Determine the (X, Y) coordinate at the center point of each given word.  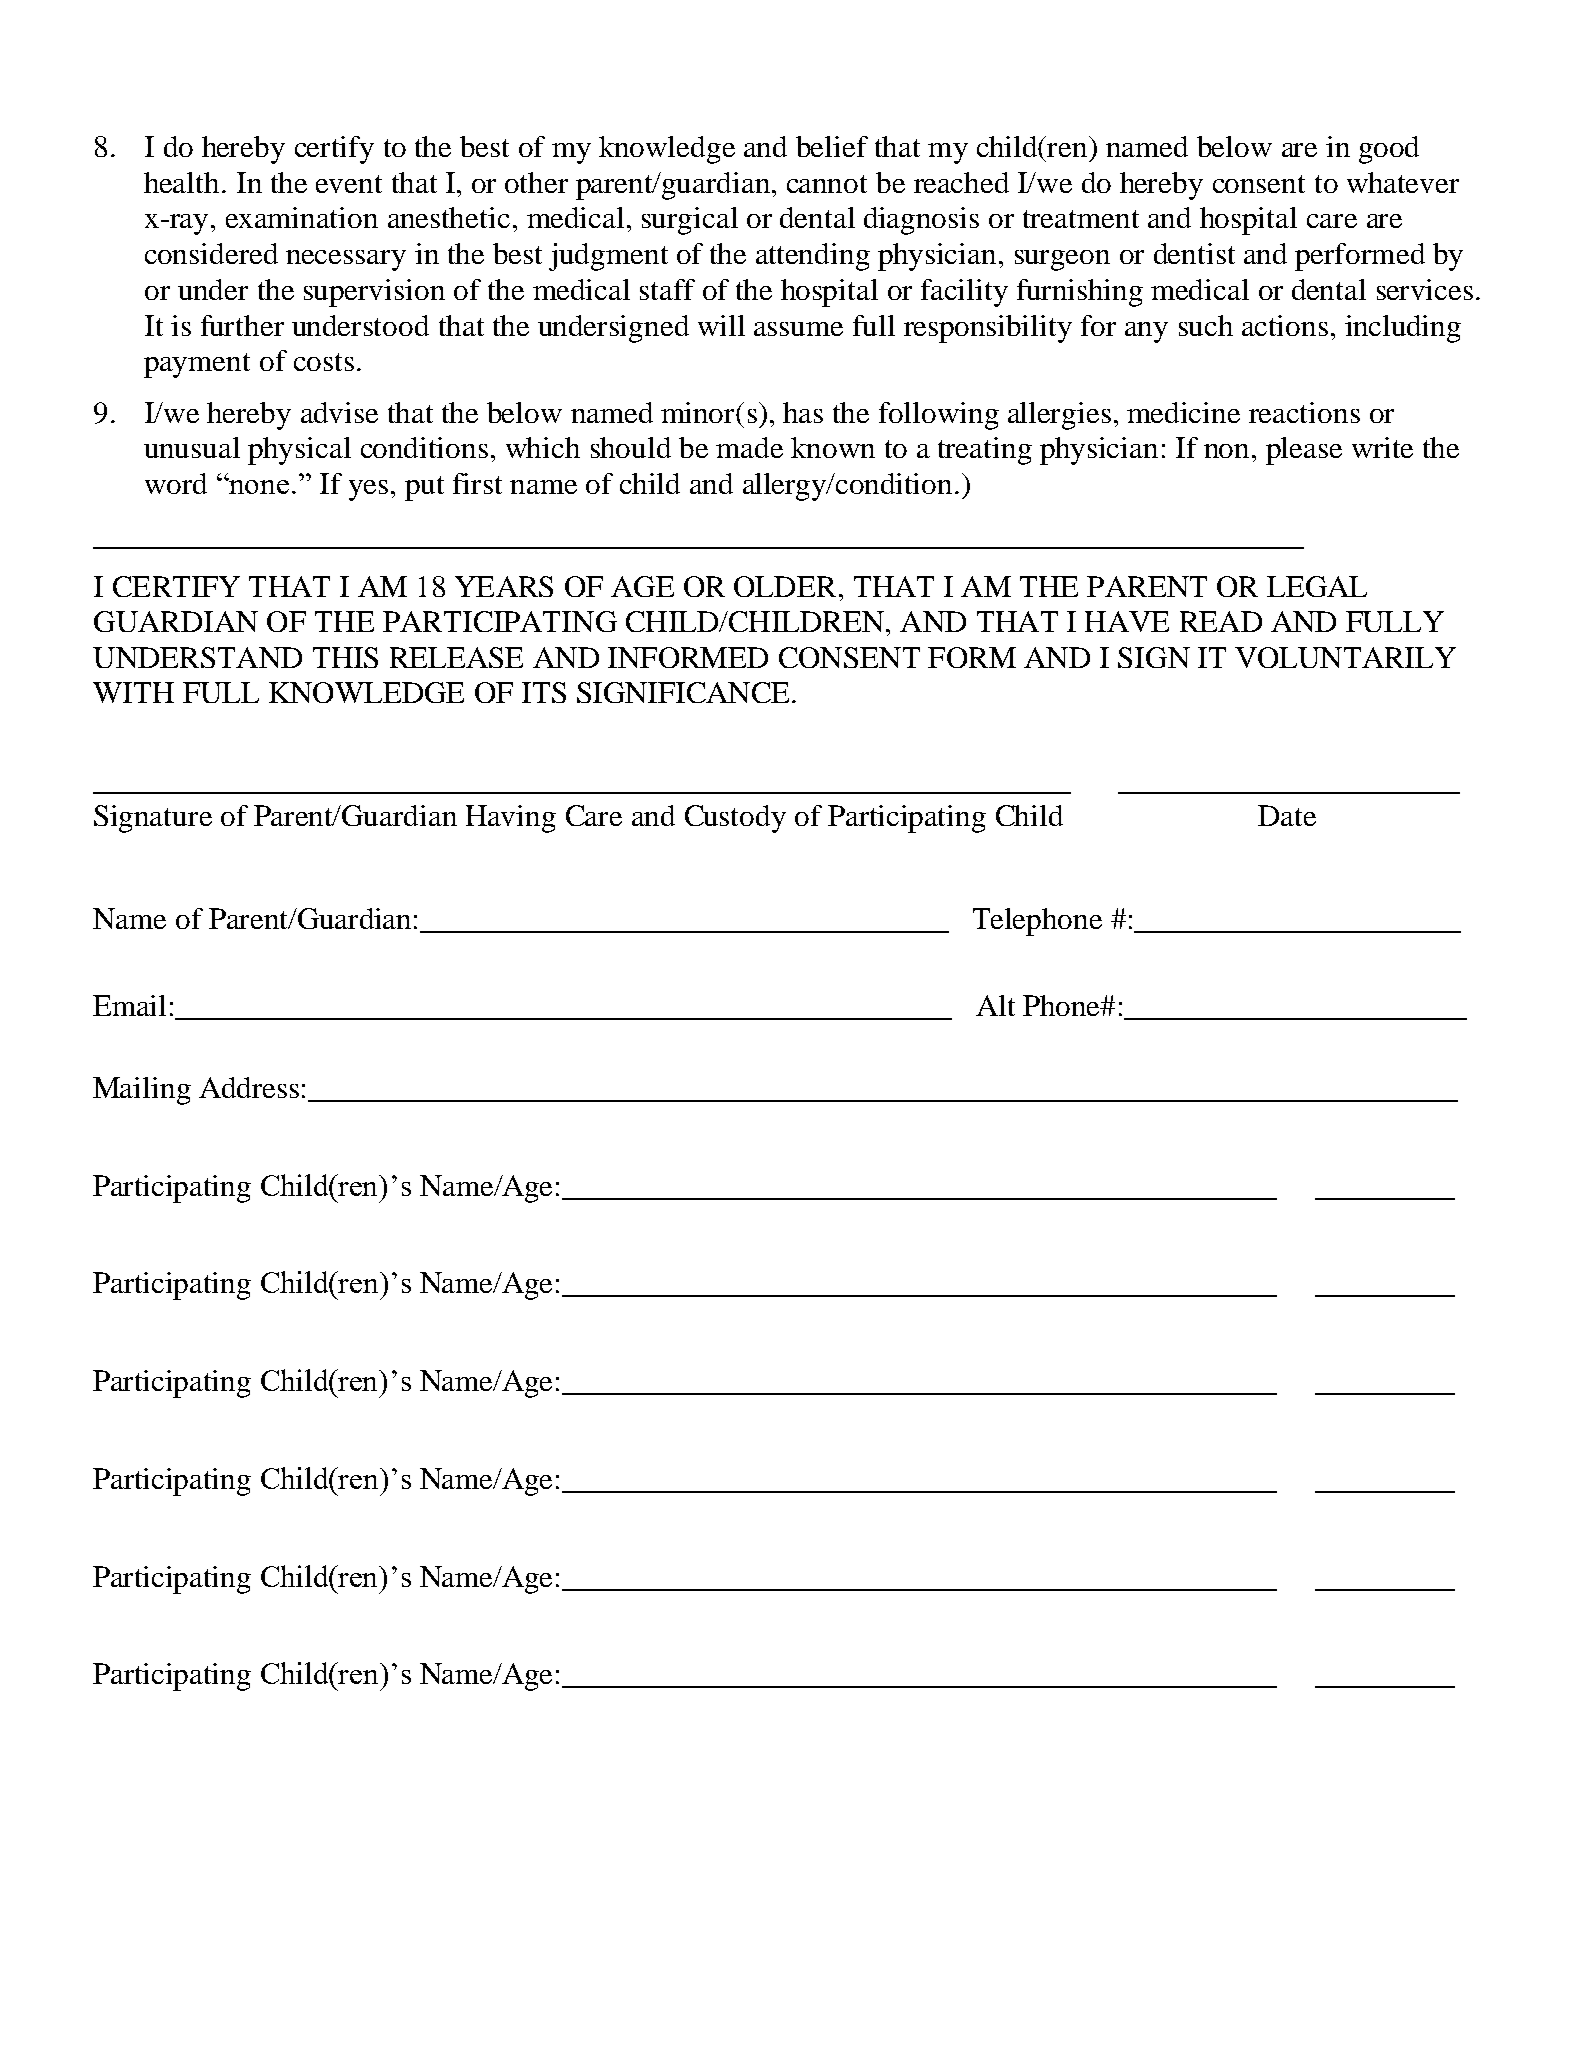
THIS (345, 657)
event (349, 184)
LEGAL (1317, 586)
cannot (827, 184)
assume (798, 329)
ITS (544, 692)
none (258, 486)
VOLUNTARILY (1345, 657)
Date (1287, 815)
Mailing (142, 1091)
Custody (735, 819)
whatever (1403, 182)
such (1206, 325)
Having (511, 819)
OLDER (785, 586)
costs (324, 362)
